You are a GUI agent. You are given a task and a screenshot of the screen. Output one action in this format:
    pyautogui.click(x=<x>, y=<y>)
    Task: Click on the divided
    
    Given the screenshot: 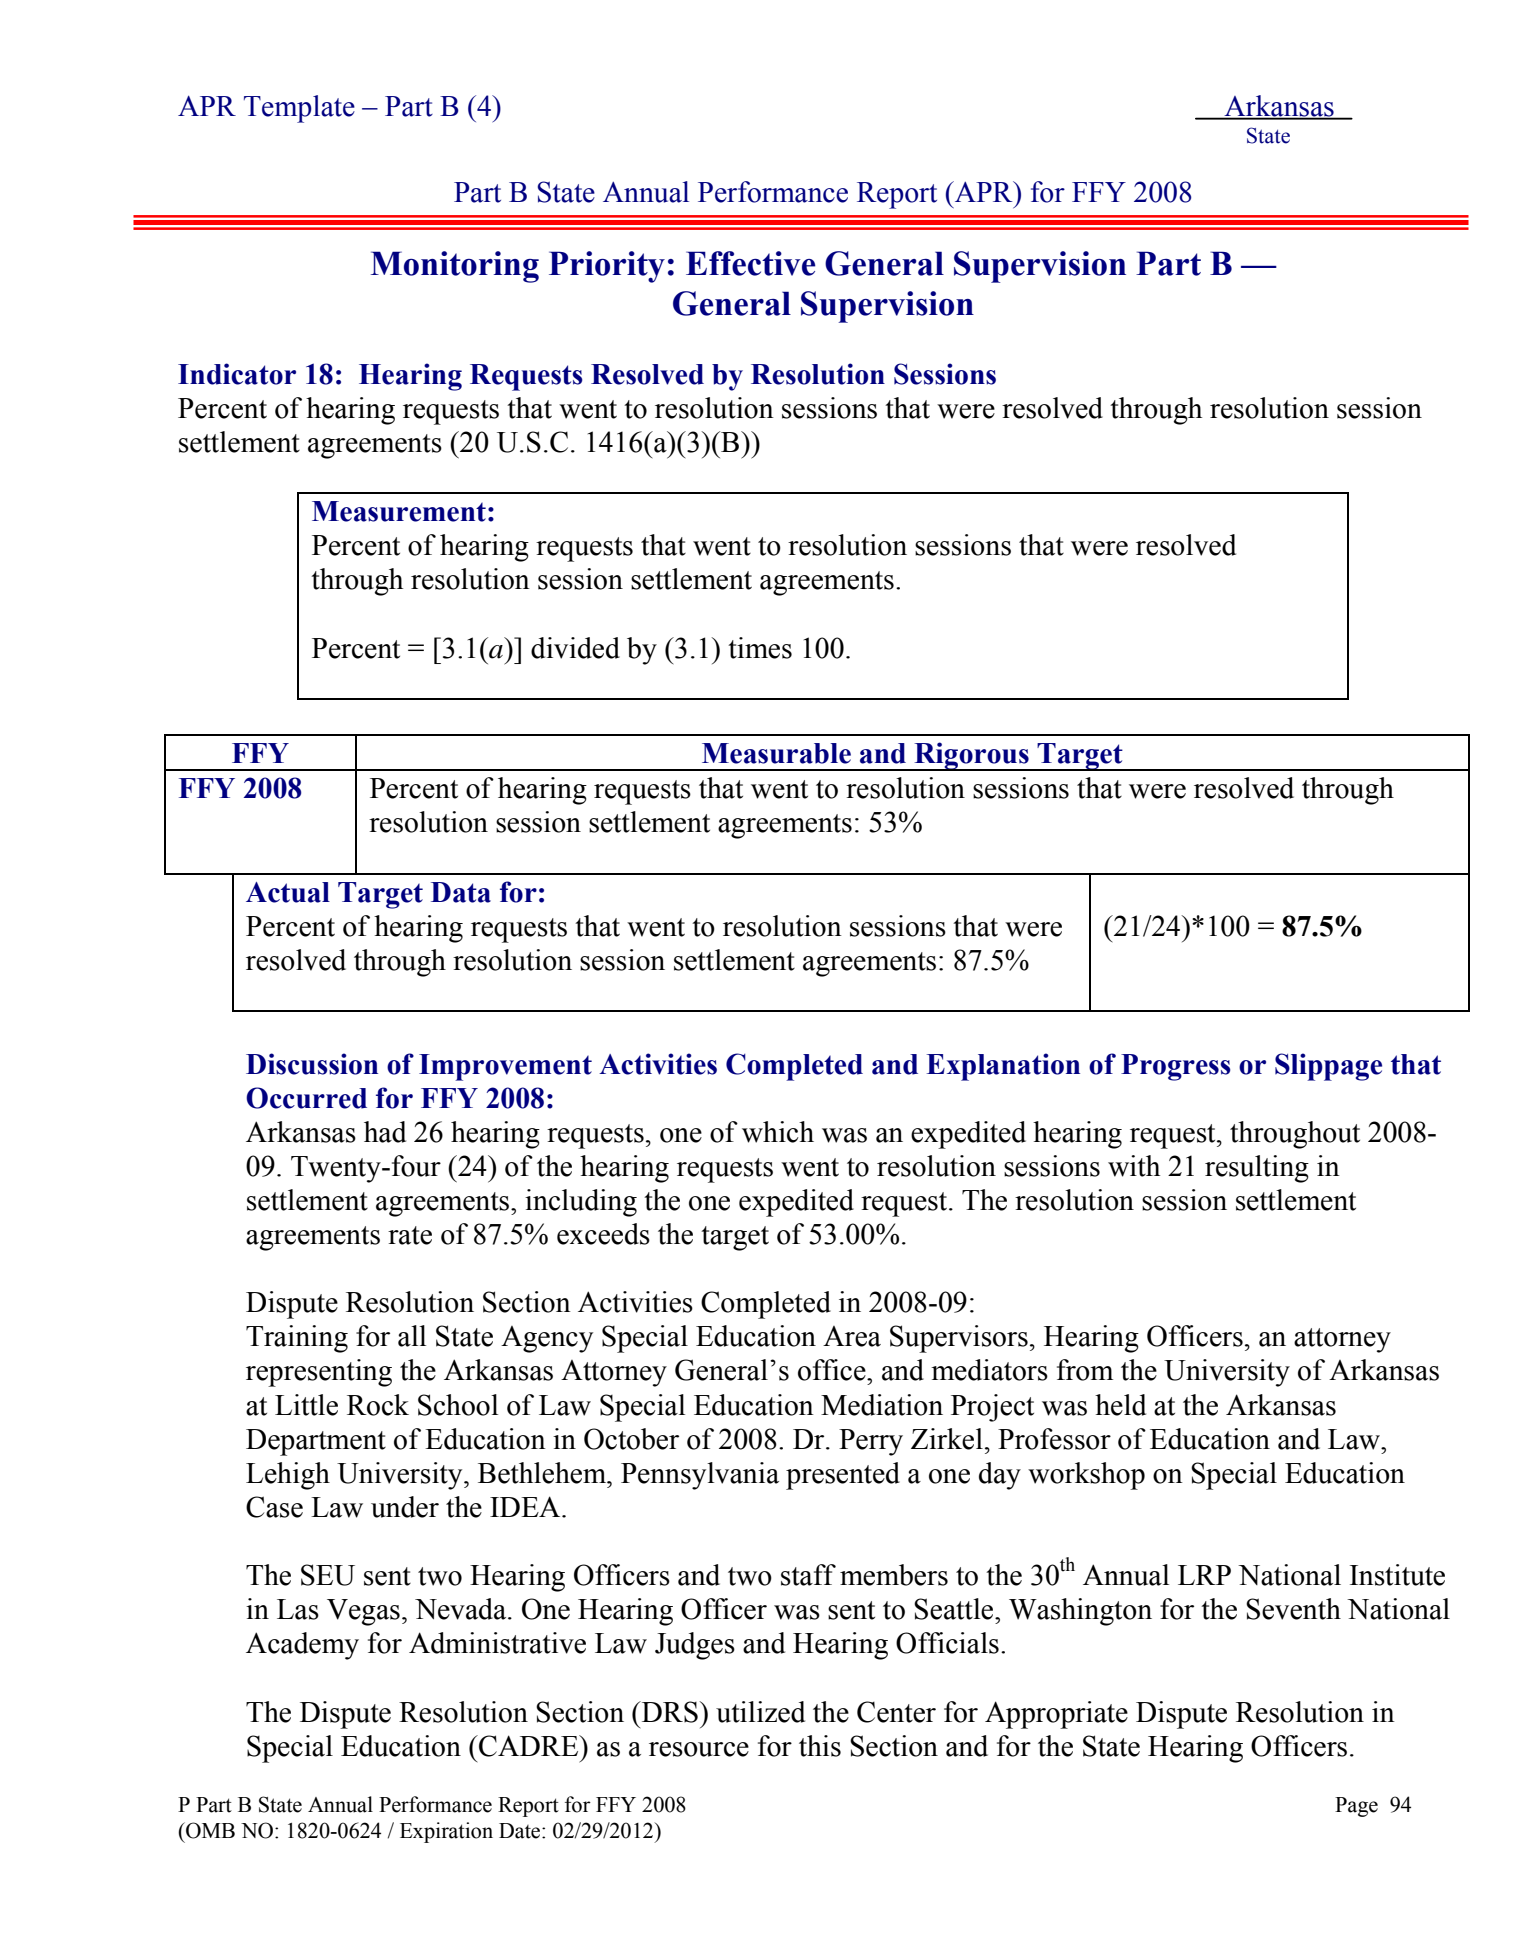 What is the action you would take?
    pyautogui.click(x=575, y=648)
